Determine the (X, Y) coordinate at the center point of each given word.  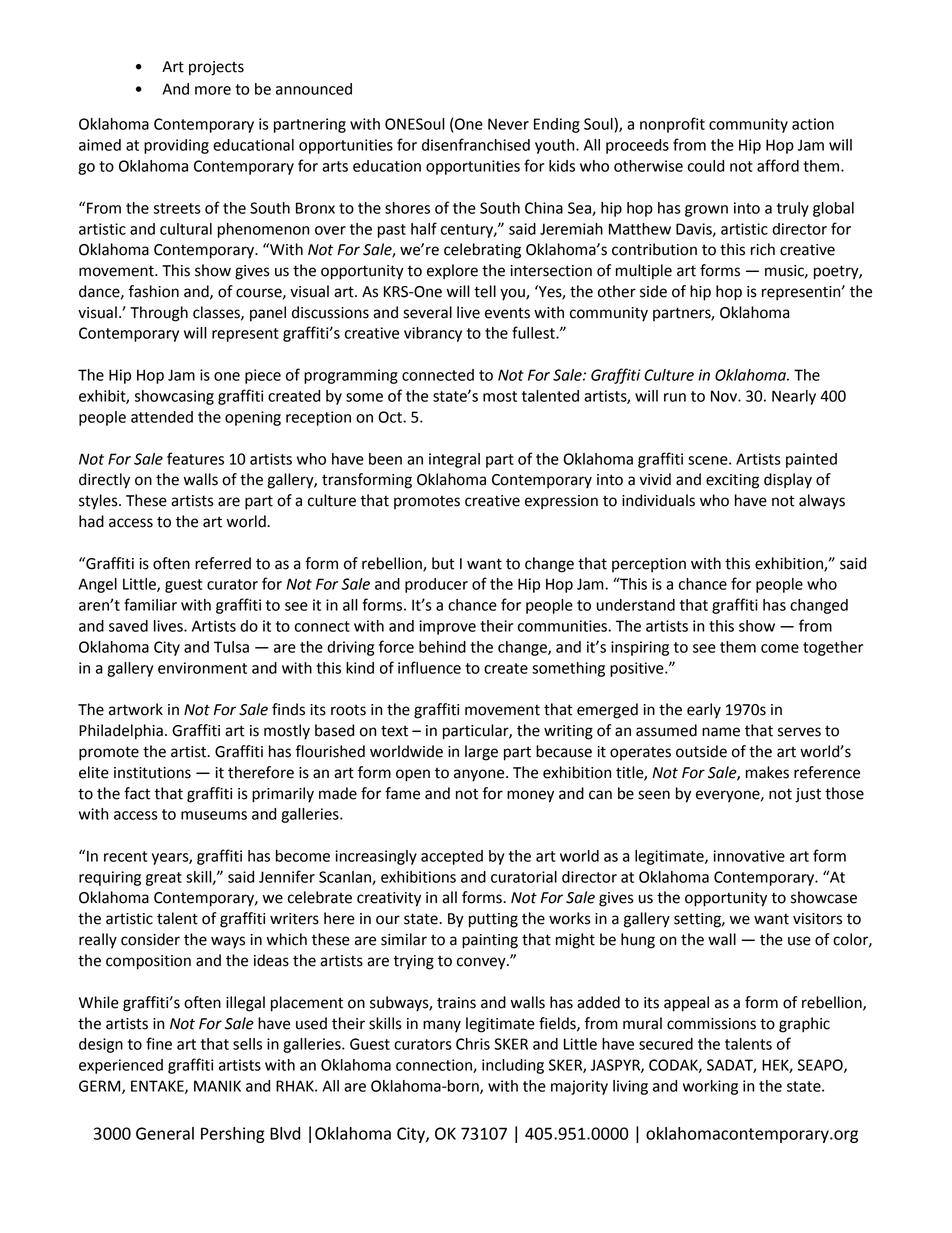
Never (508, 124)
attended (162, 417)
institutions (152, 773)
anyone (480, 775)
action (813, 124)
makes (767, 772)
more (213, 90)
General (165, 1133)
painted (811, 460)
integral (454, 460)
